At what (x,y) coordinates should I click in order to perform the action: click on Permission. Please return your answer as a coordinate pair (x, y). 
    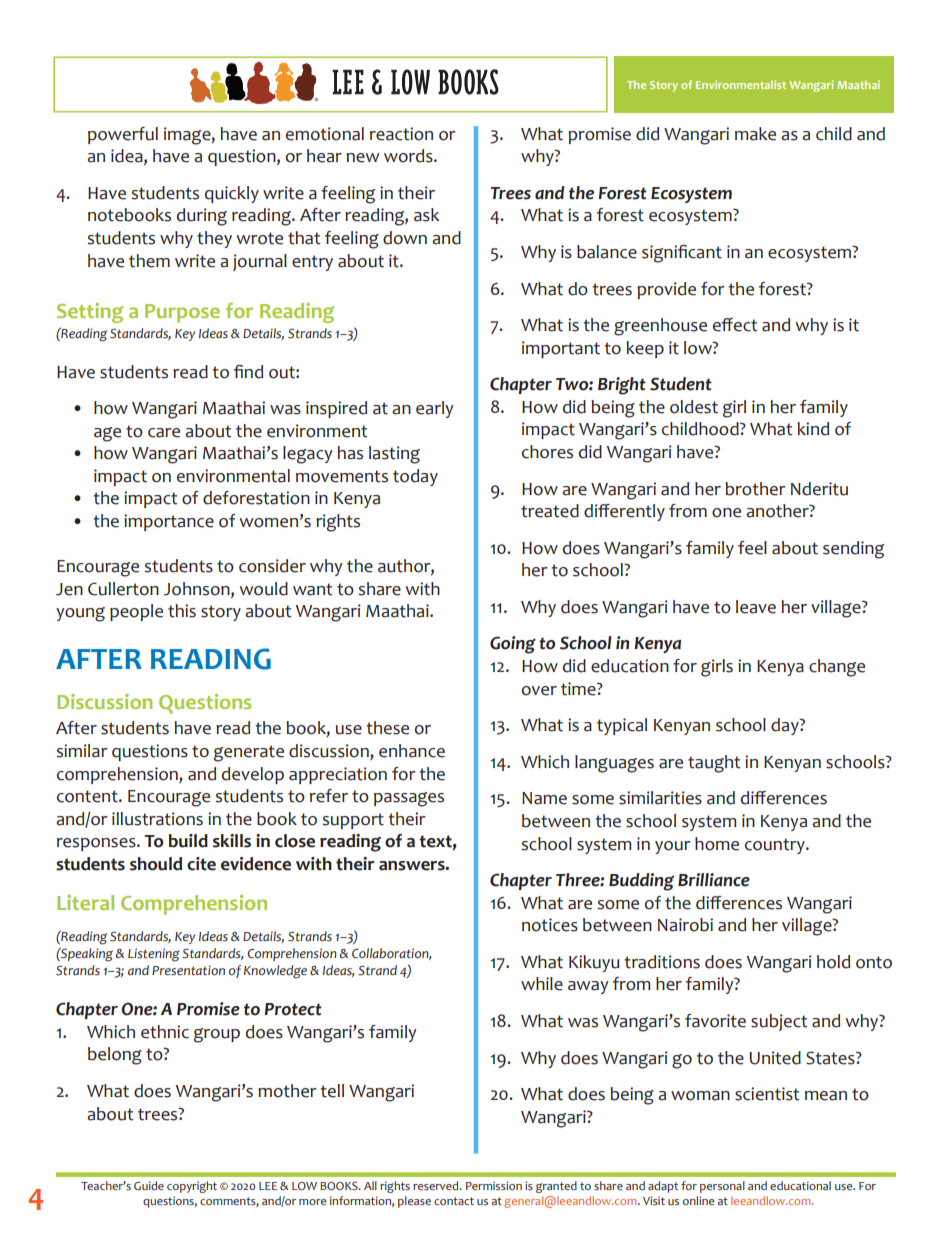
    Looking at the image, I should click on (494, 1185).
